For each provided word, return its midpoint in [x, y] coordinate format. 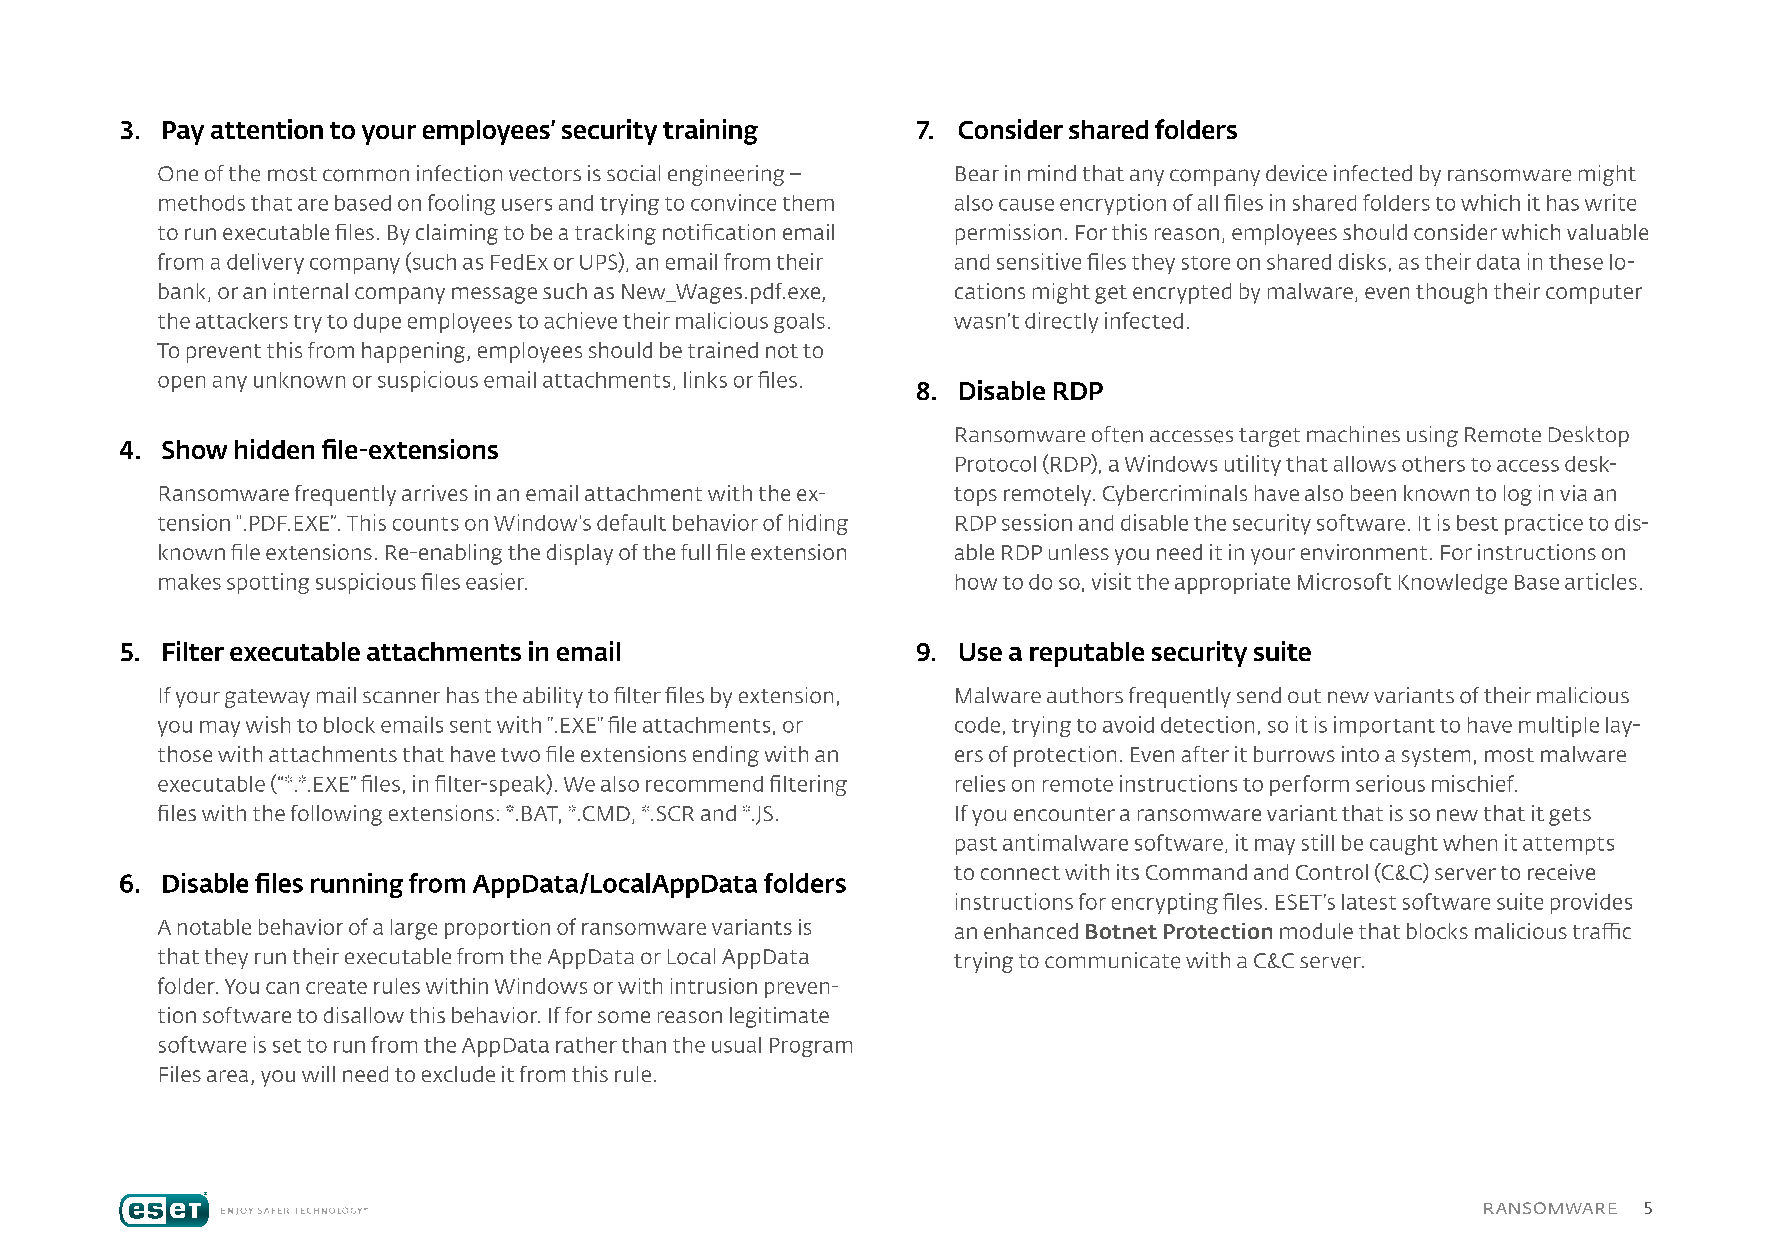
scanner [401, 697]
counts [426, 524]
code [977, 725]
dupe [377, 323]
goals [799, 323]
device [1296, 173]
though [1451, 293]
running [357, 885]
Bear [977, 173]
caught [1404, 845]
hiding [818, 524]
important [1384, 726]
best [1477, 523]
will [318, 1074]
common [366, 175]
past [976, 846]
